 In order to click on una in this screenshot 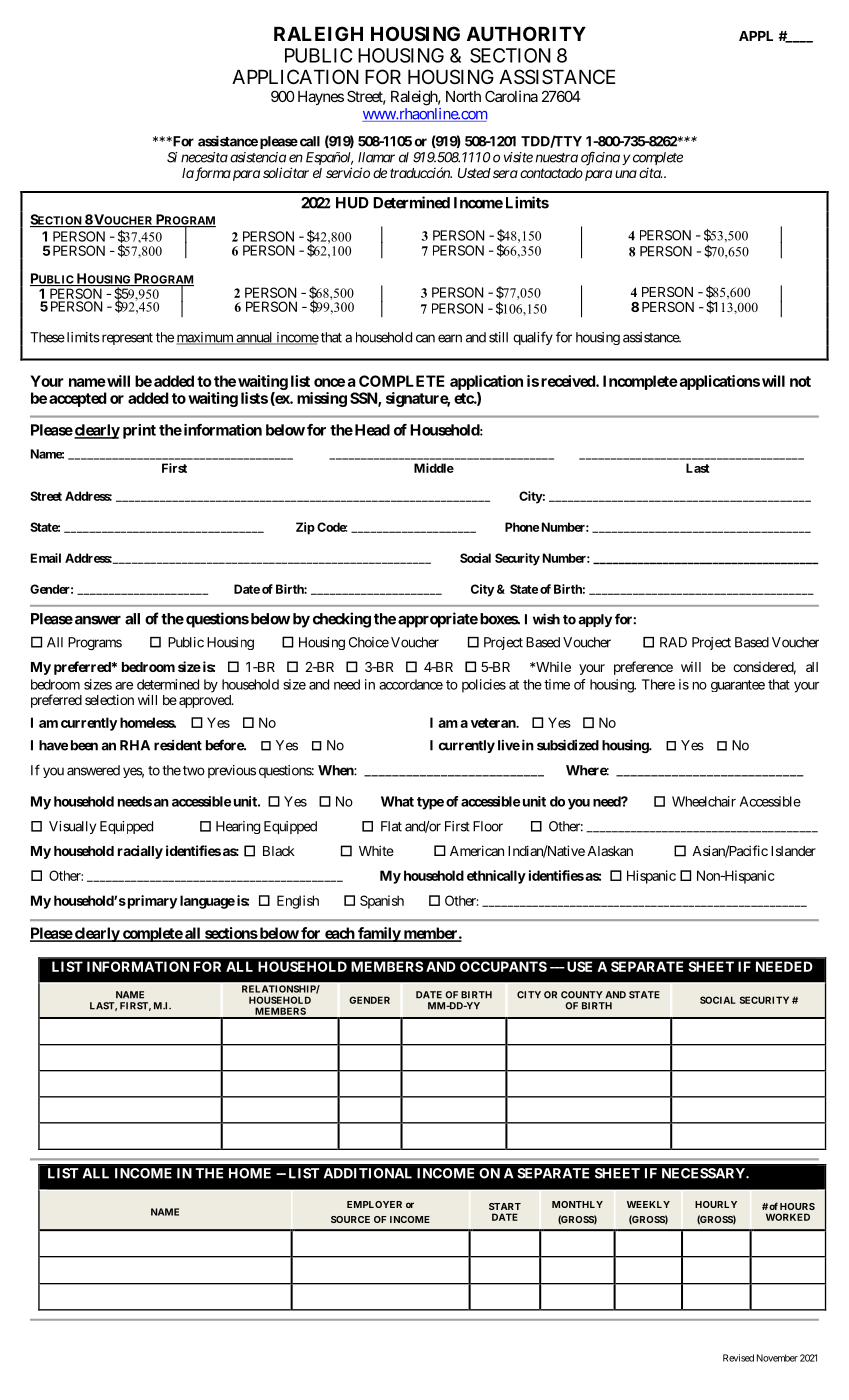, I will do `click(626, 174)`.
